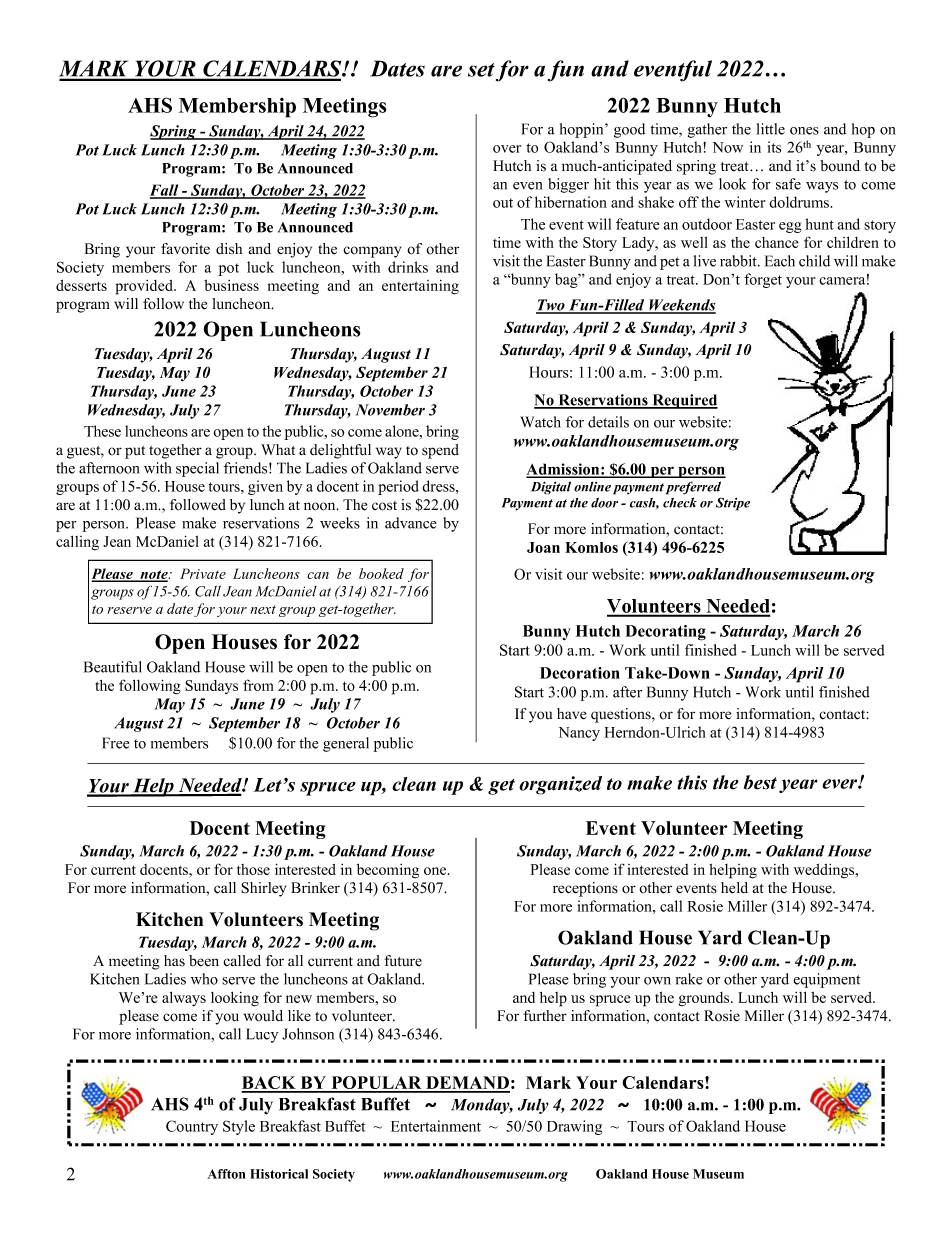  I want to click on Country, so click(192, 1127).
